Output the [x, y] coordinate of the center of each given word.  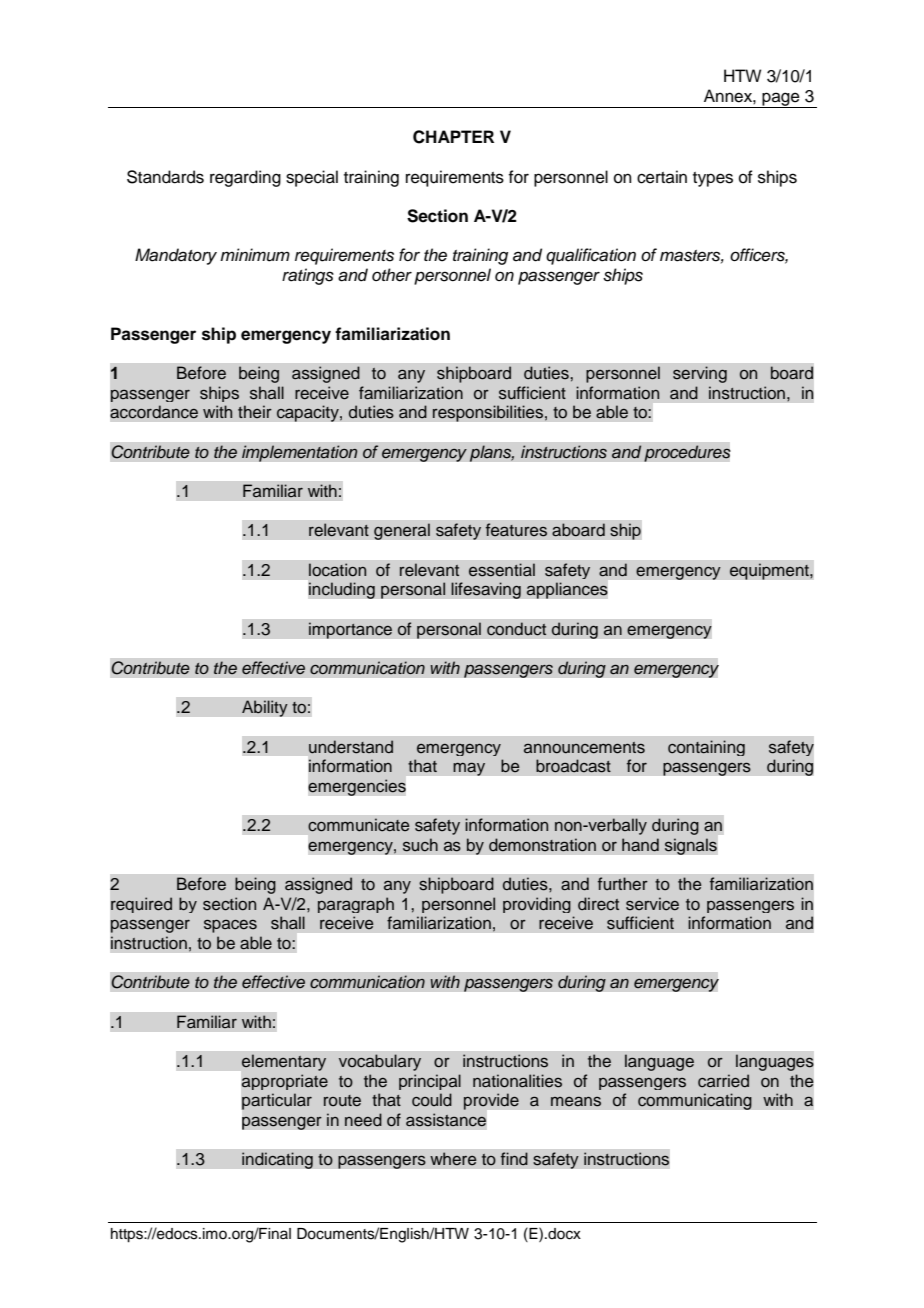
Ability [265, 708]
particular [277, 1101]
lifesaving [486, 590]
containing [706, 748]
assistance [446, 1120]
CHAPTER [453, 137]
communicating [695, 1101]
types [713, 179]
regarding [245, 178]
